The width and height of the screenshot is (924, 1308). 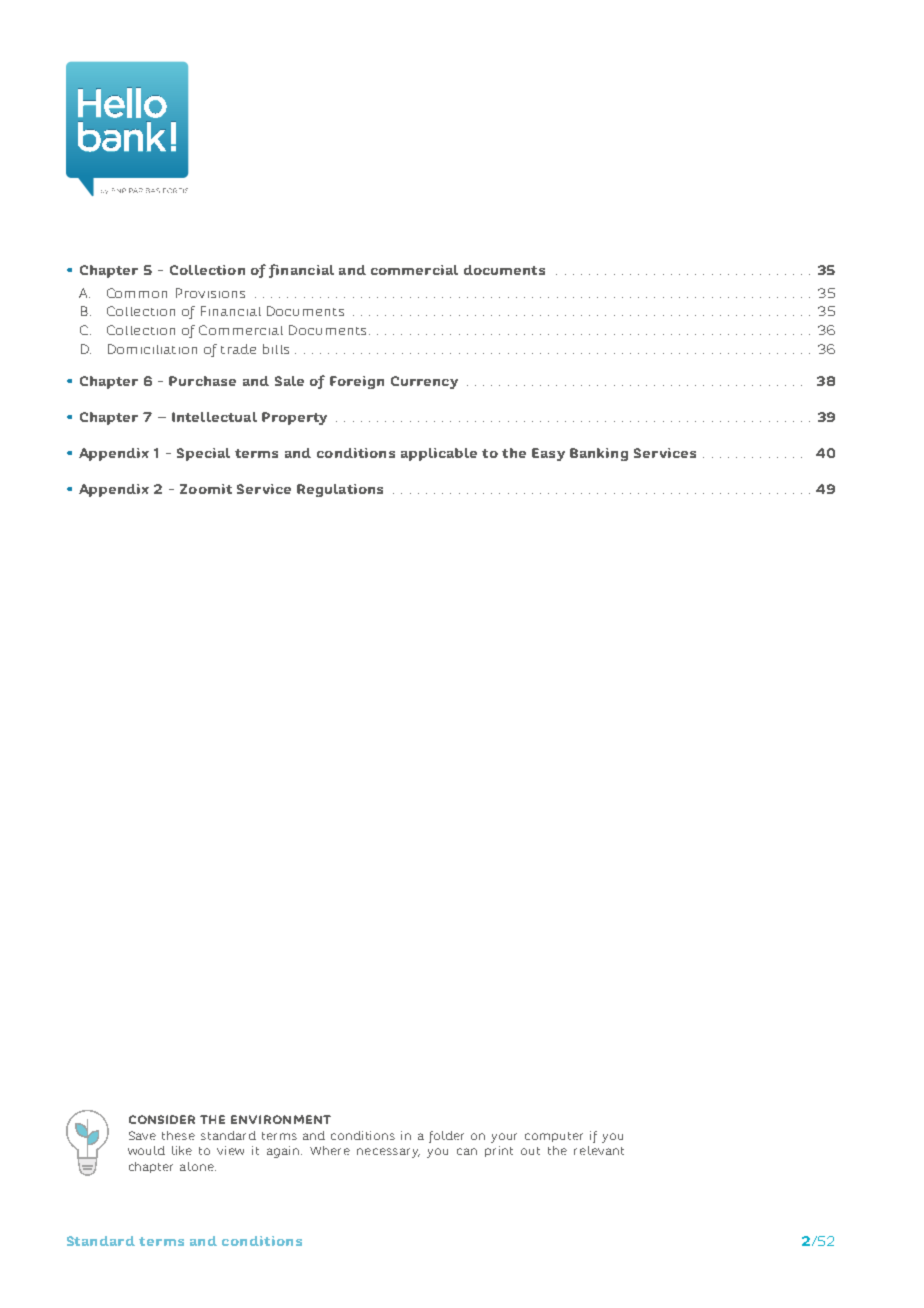 What do you see at coordinates (210, 293) in the screenshot?
I see `Provisions` at bounding box center [210, 293].
